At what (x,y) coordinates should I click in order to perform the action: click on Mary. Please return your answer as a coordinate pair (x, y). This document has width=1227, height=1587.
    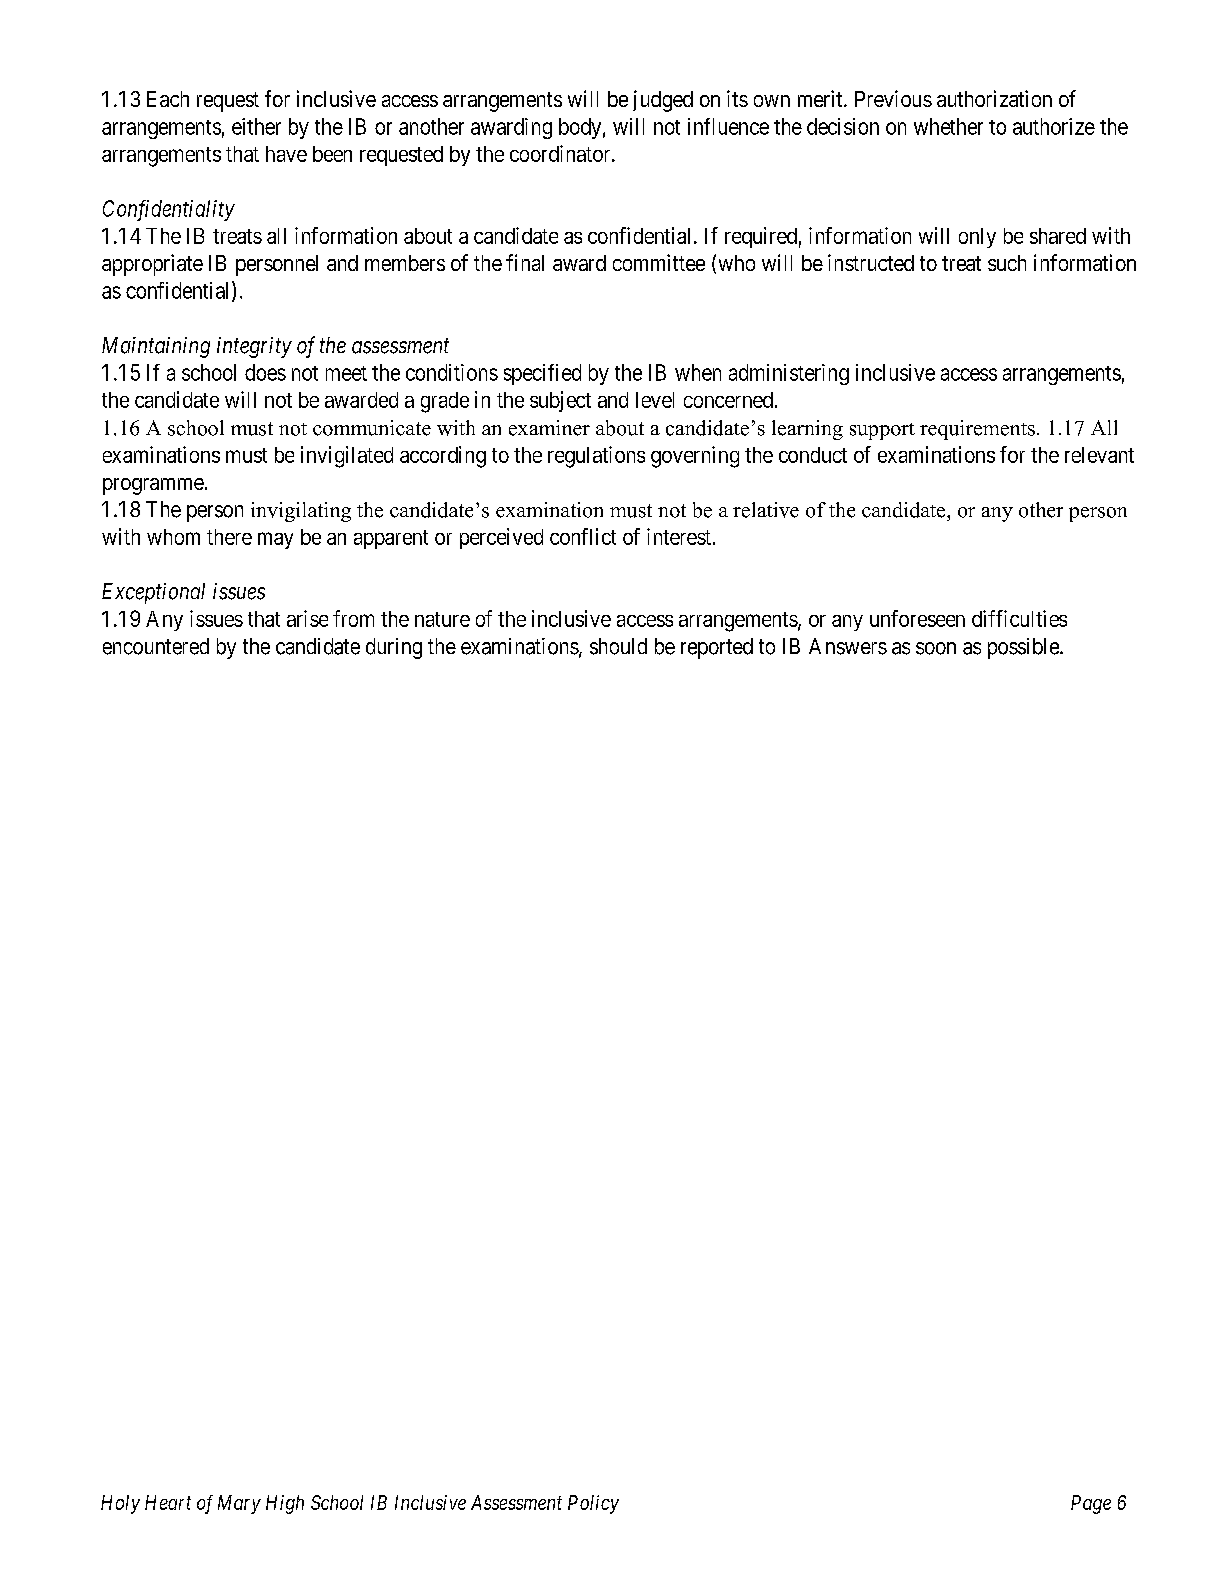
    Looking at the image, I should click on (239, 1504).
